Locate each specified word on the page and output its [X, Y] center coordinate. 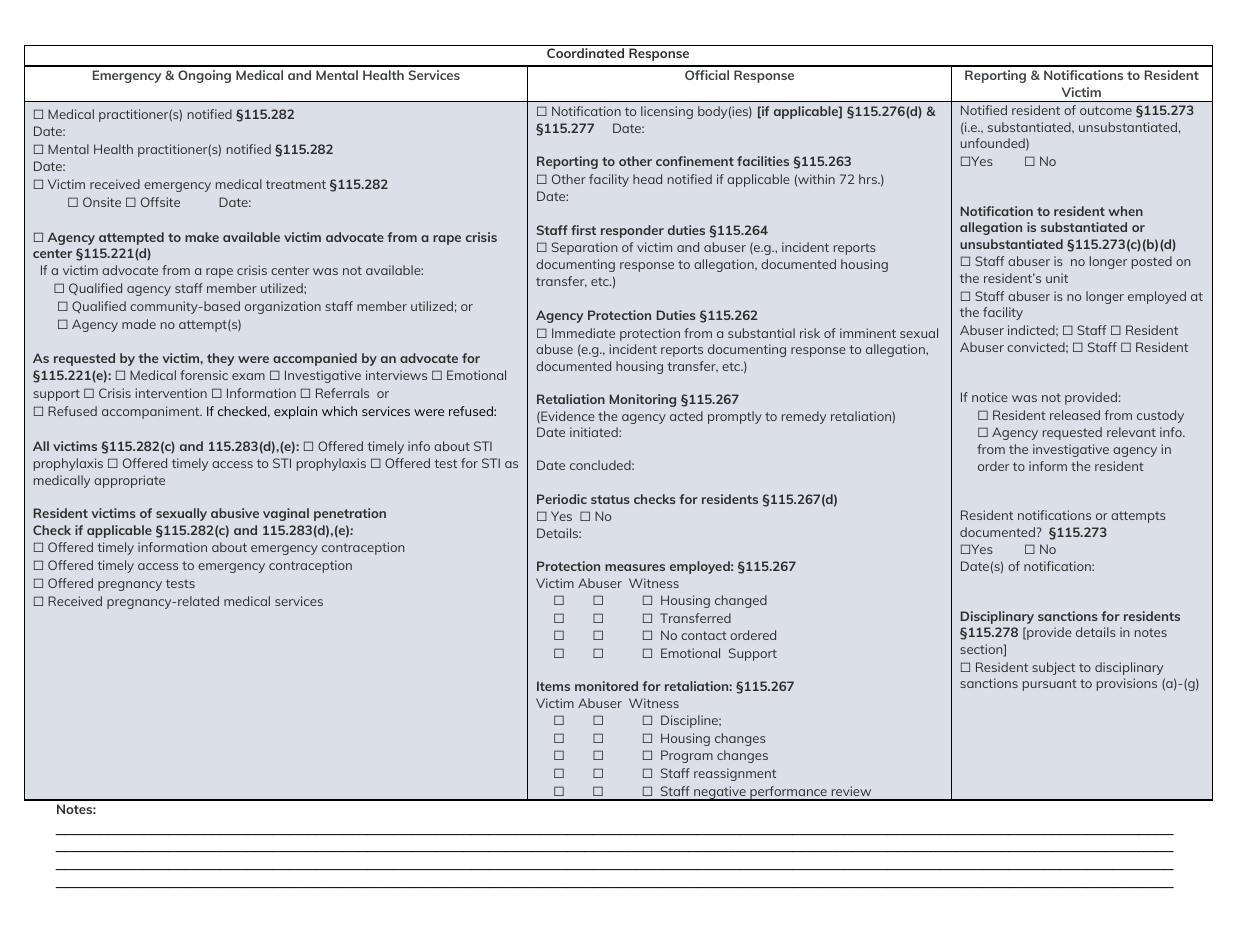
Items [553, 686]
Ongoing [204, 76]
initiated [595, 432]
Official [707, 75]
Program [687, 756]
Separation [584, 248]
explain [295, 412]
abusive [235, 513]
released [1075, 415]
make [202, 237]
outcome [1106, 110]
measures [635, 567]
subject [1053, 668]
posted [1152, 262]
